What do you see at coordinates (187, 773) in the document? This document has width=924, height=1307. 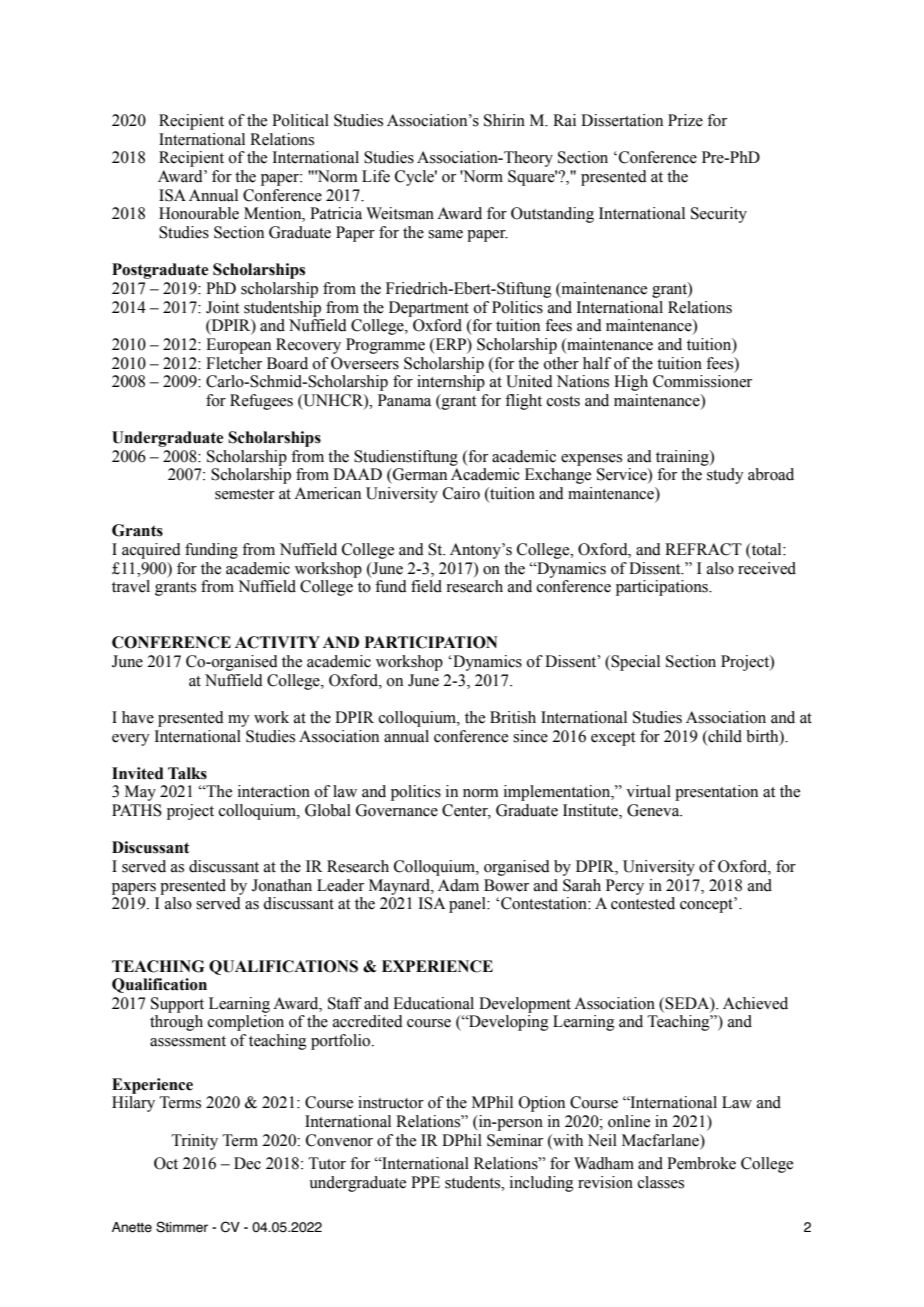 I see `Talks` at bounding box center [187, 773].
